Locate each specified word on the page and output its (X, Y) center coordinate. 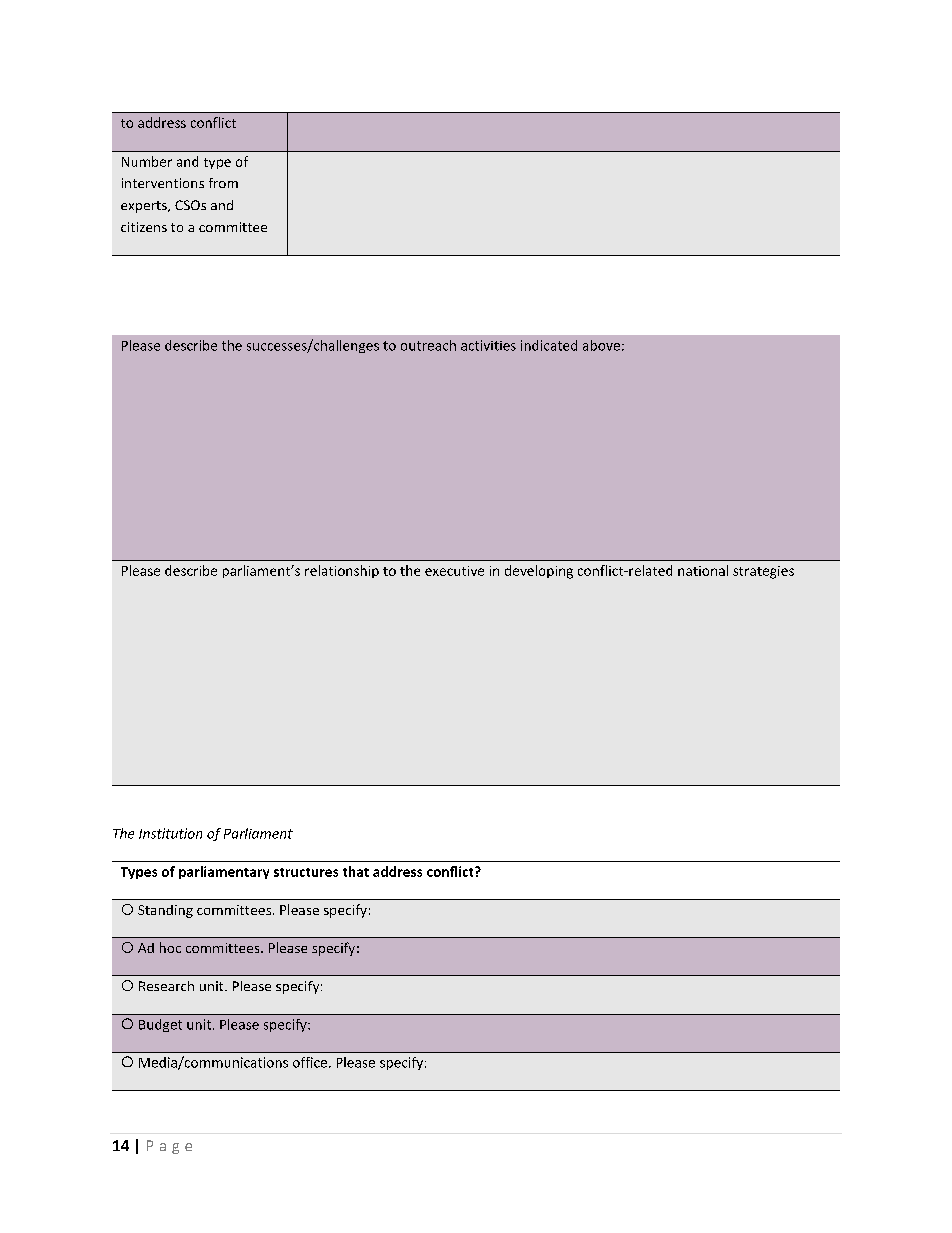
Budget (160, 1025)
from (223, 183)
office (311, 1062)
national (703, 570)
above (601, 345)
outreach (428, 345)
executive (454, 571)
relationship (342, 571)
